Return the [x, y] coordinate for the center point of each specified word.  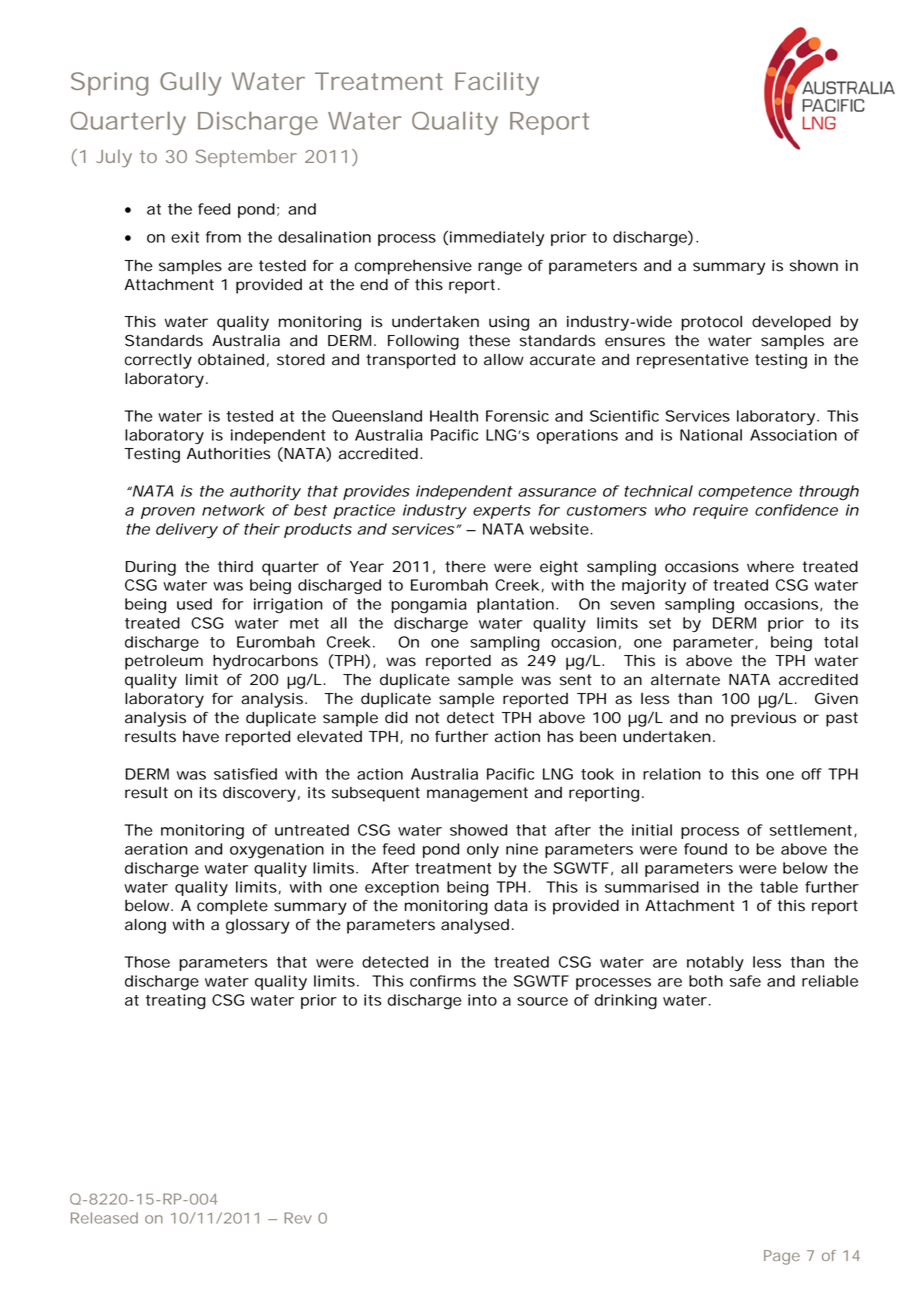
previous [763, 719]
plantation [515, 605]
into [482, 1000]
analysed [475, 926]
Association [793, 435]
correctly [158, 361]
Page [782, 1257]
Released [104, 1218]
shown [814, 266]
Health [454, 416]
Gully [190, 84]
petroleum [164, 662]
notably [715, 963]
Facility [497, 84]
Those [147, 962]
